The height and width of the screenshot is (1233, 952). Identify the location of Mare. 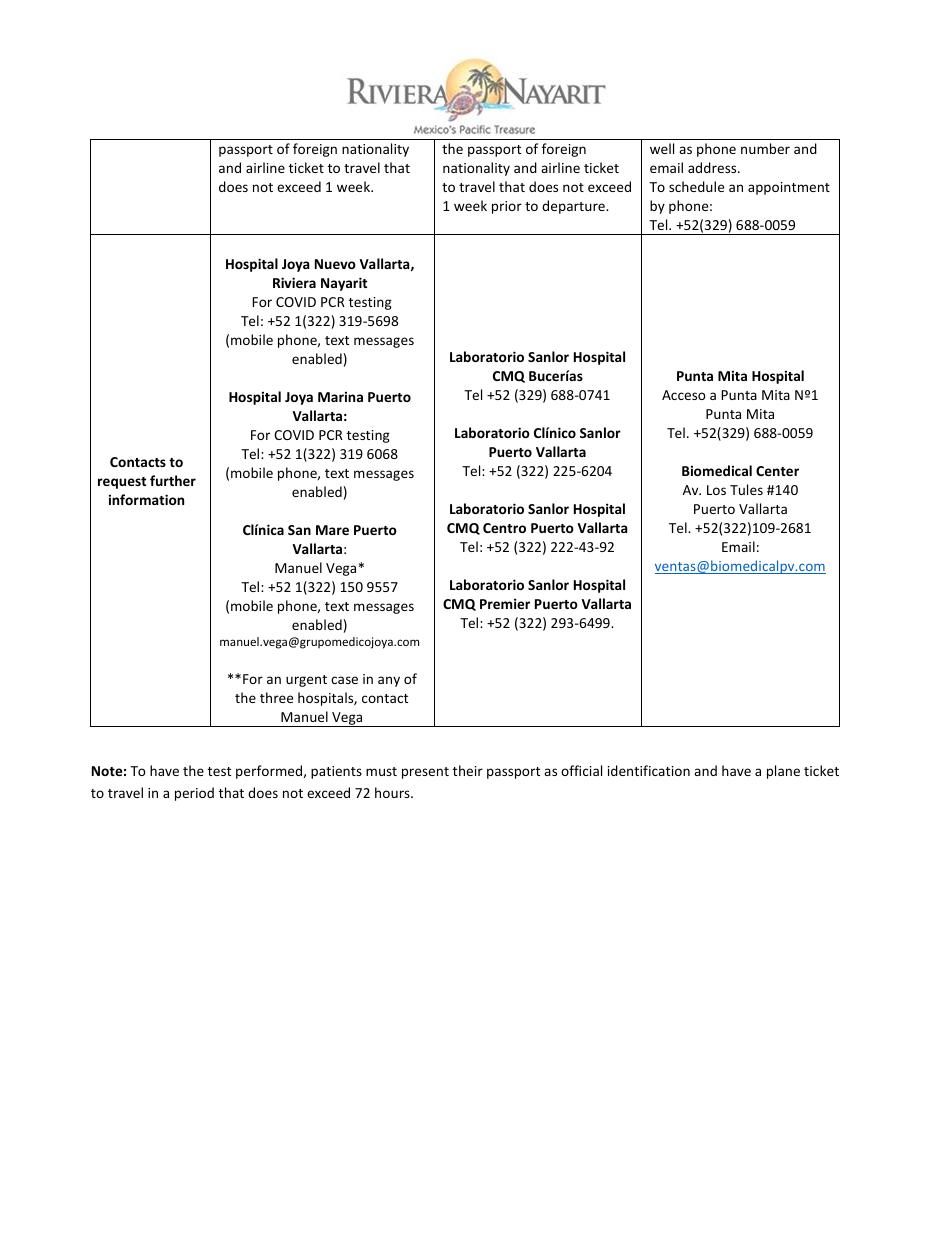
(332, 530).
